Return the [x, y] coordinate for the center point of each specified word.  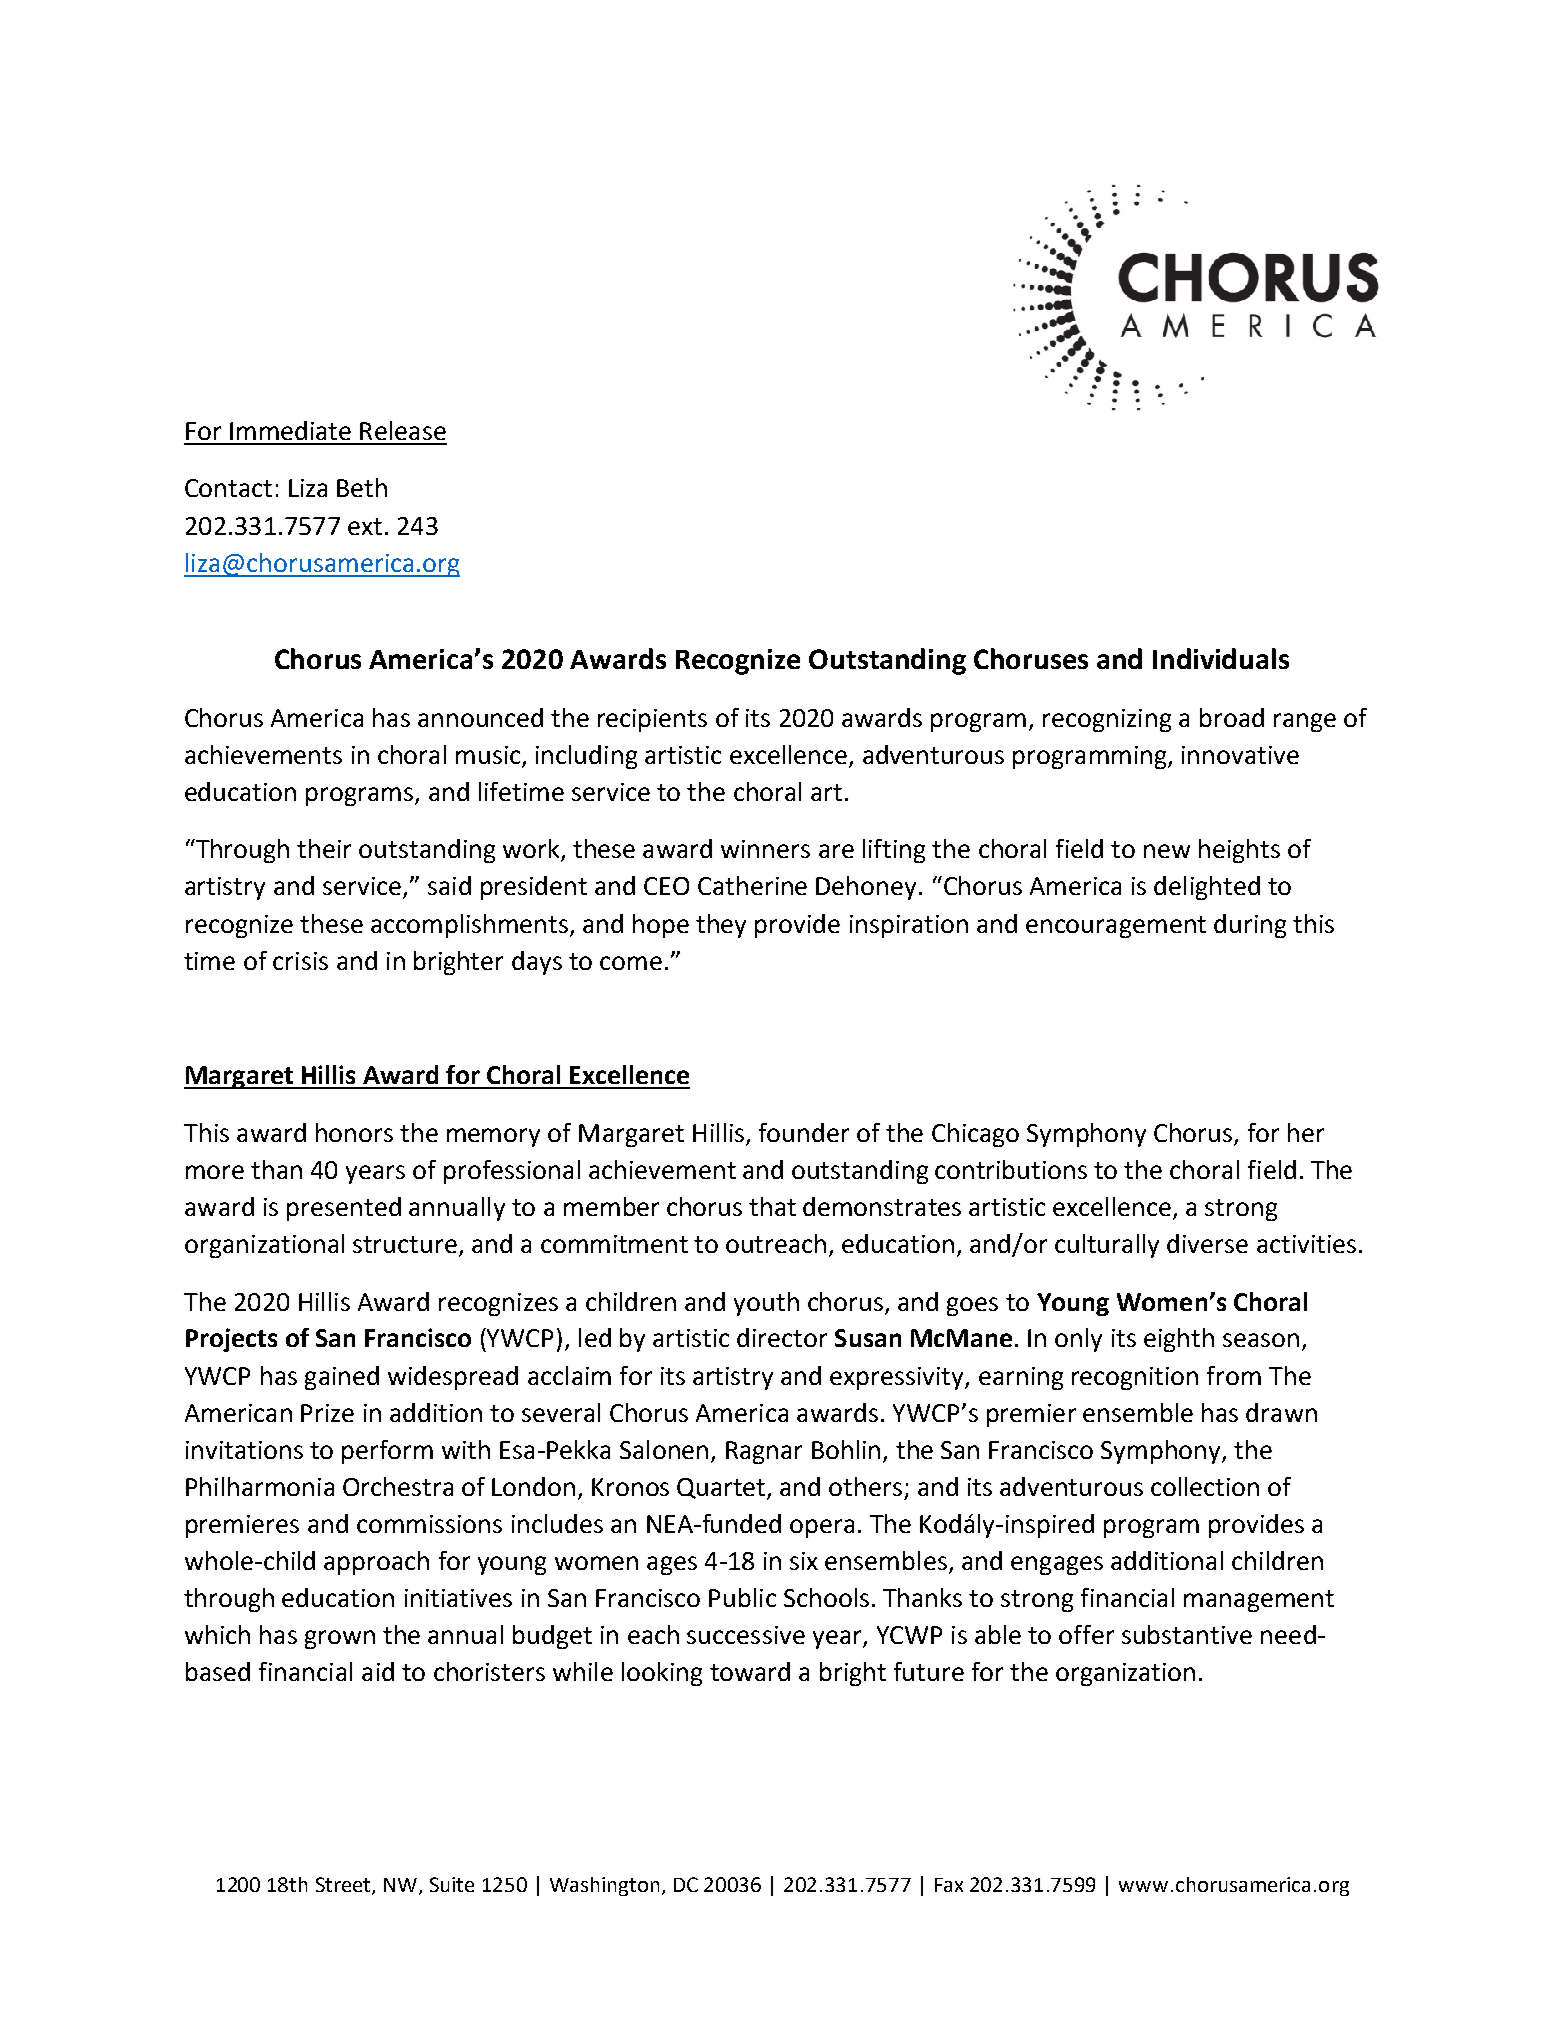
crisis [300, 961]
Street [344, 1885]
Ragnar [764, 1452]
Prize [327, 1413]
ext [365, 526]
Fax [949, 1885]
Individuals [1221, 658]
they [721, 926]
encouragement [1116, 927]
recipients [652, 720]
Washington [604, 1886]
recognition [1135, 1378]
